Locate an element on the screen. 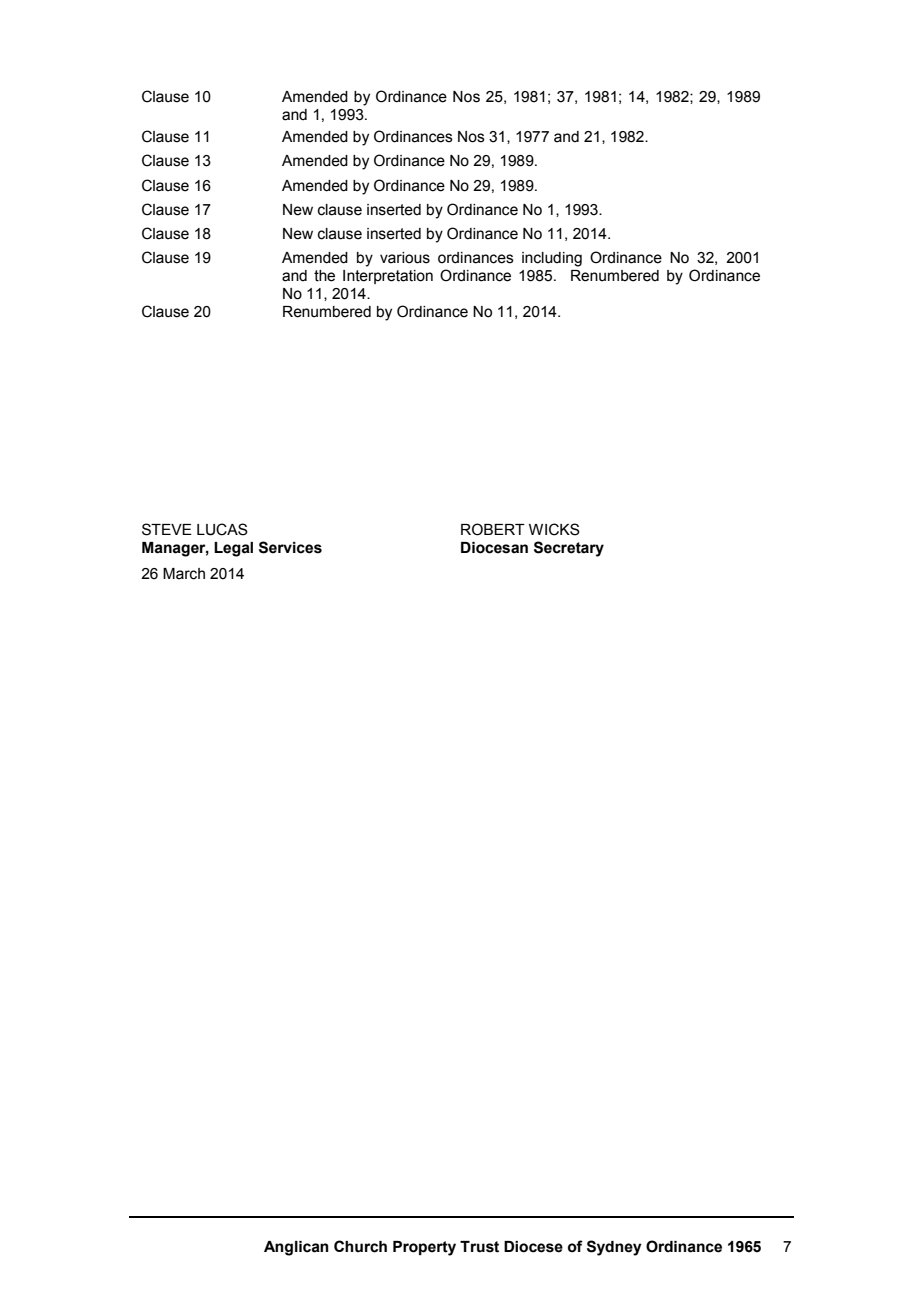 This screenshot has width=924, height=1308. including is located at coordinates (552, 259).
